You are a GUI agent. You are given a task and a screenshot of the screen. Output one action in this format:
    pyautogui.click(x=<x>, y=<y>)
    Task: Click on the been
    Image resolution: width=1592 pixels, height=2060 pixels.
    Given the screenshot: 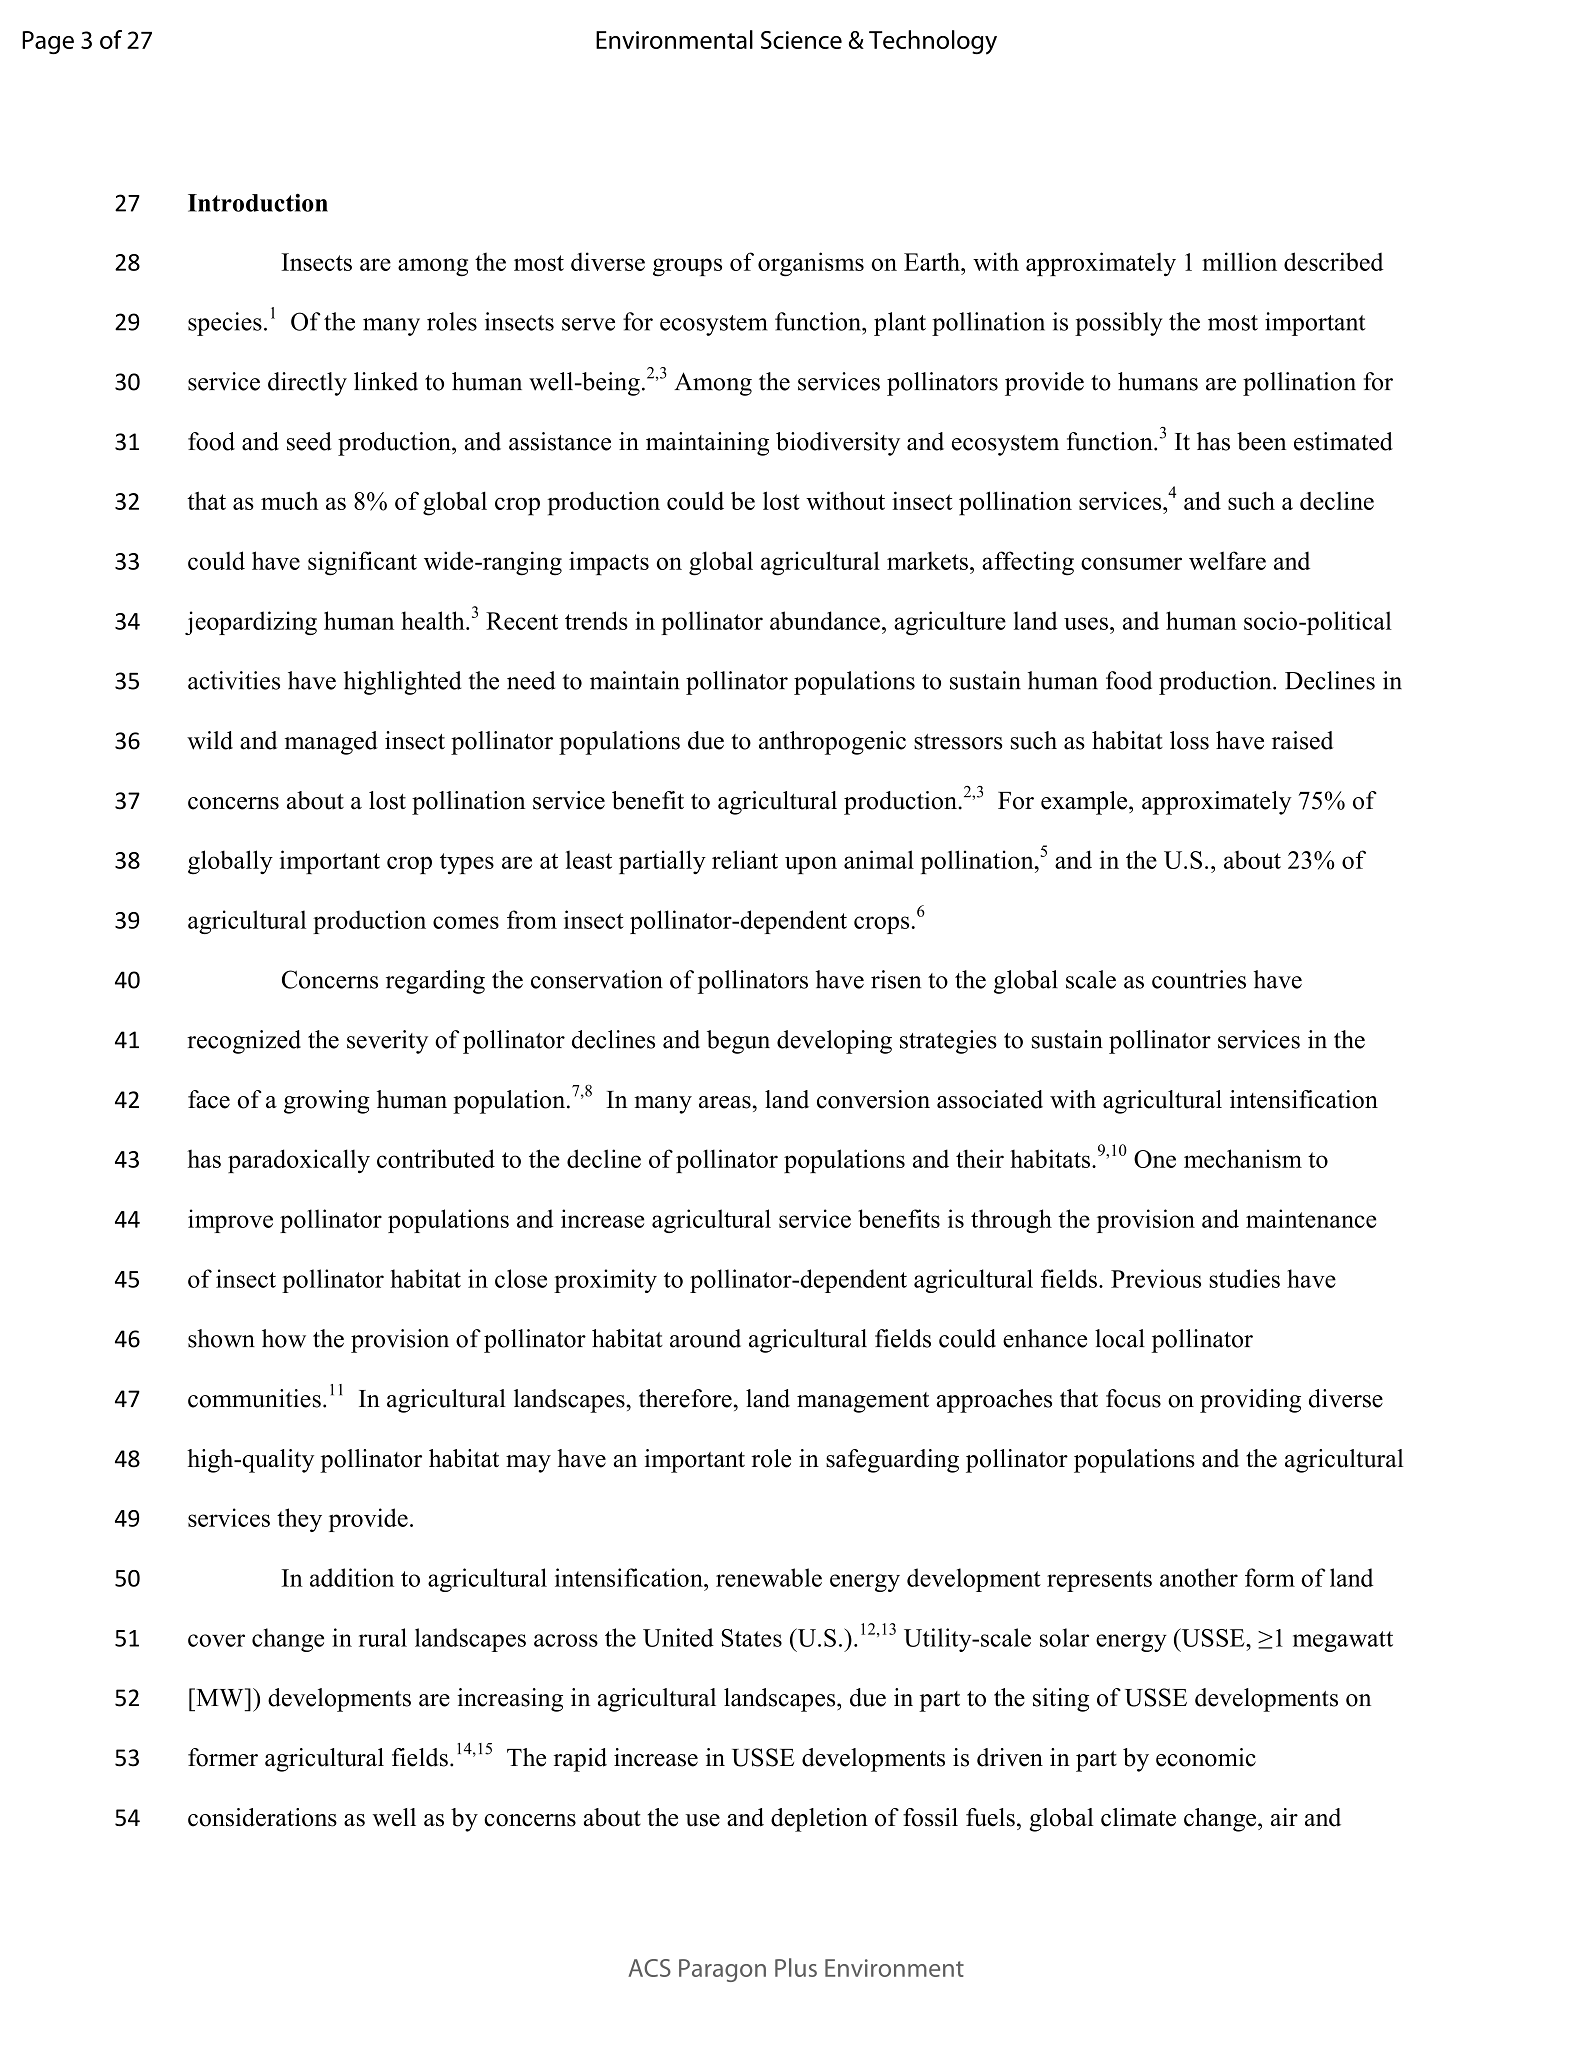 What is the action you would take?
    pyautogui.click(x=1261, y=441)
